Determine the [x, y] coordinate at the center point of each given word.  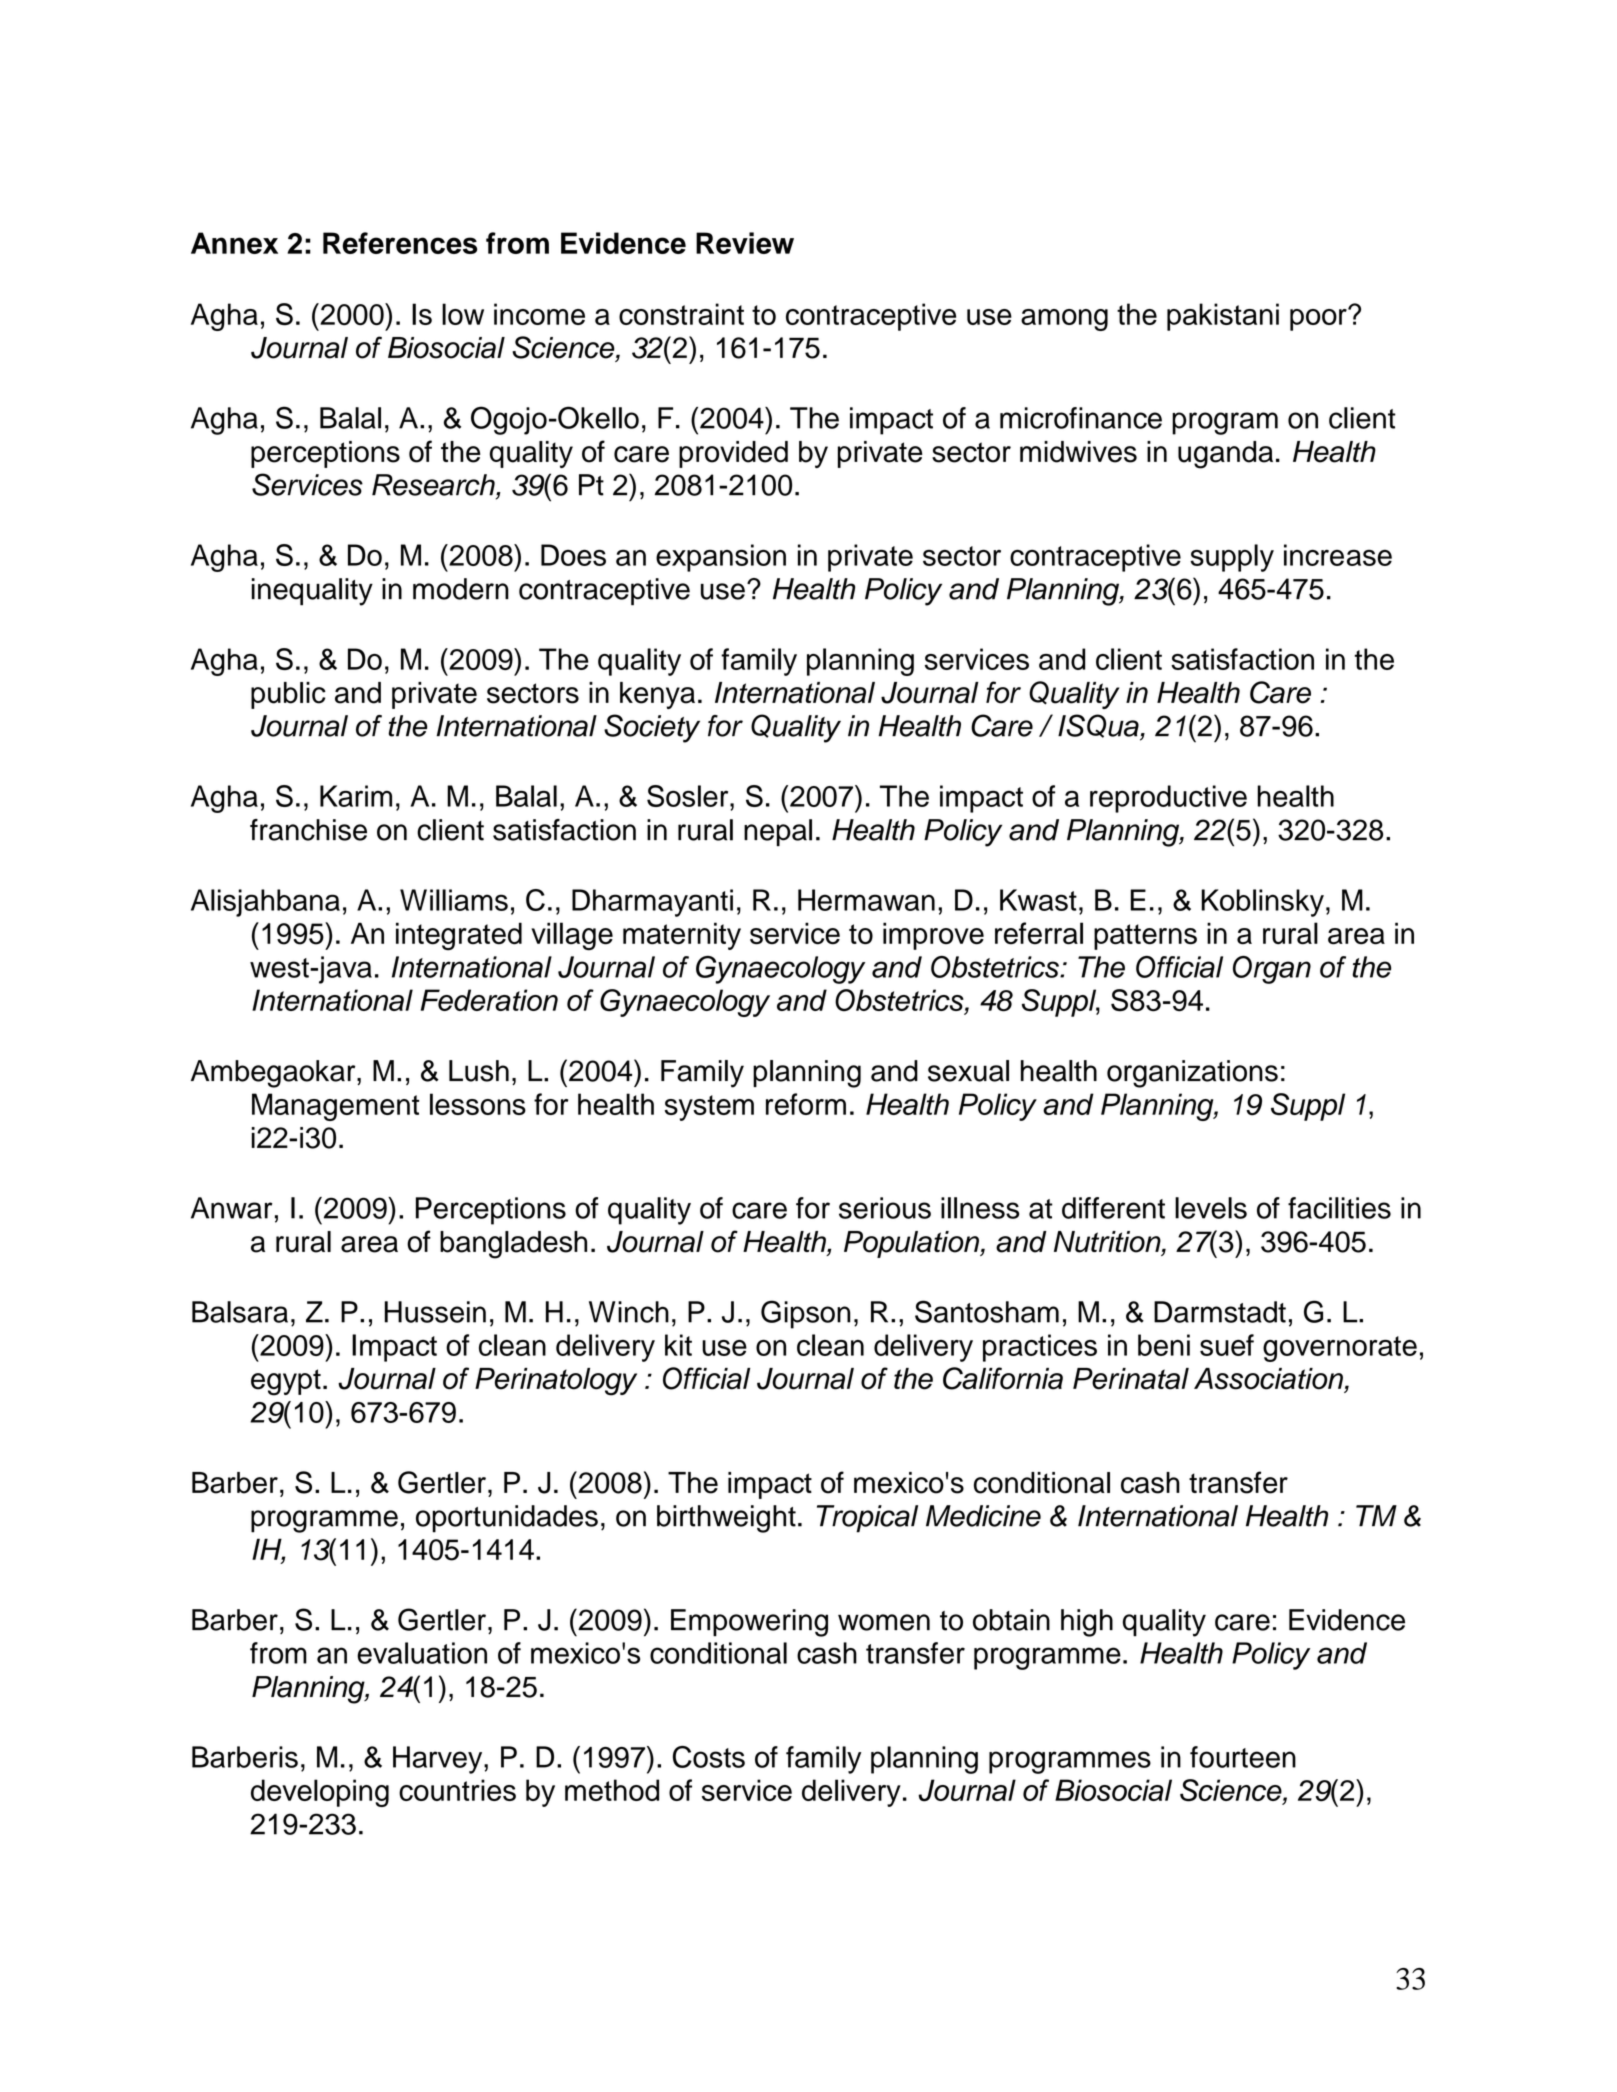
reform [806, 1104]
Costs [709, 1757]
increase [1338, 555]
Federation [489, 1000]
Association [1268, 1379]
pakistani [1223, 317]
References [400, 243]
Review [745, 243]
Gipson [805, 1314]
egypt [286, 1382]
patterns [1145, 937]
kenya [657, 695]
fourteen [1243, 1757]
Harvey [439, 1760]
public [288, 695]
